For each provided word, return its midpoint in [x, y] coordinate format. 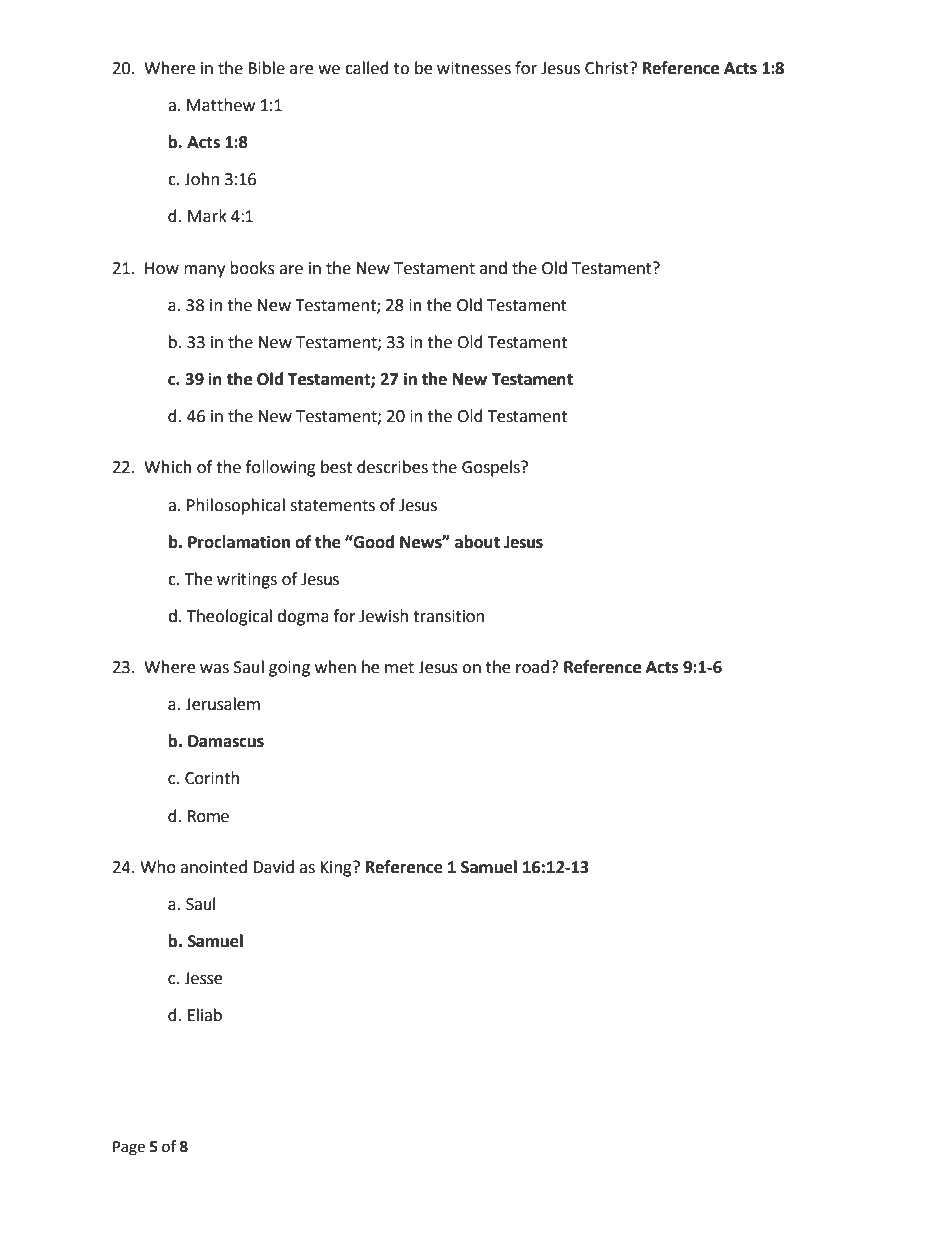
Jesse [203, 978]
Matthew [221, 105]
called [367, 68]
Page [129, 1148]
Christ [608, 68]
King [337, 869]
